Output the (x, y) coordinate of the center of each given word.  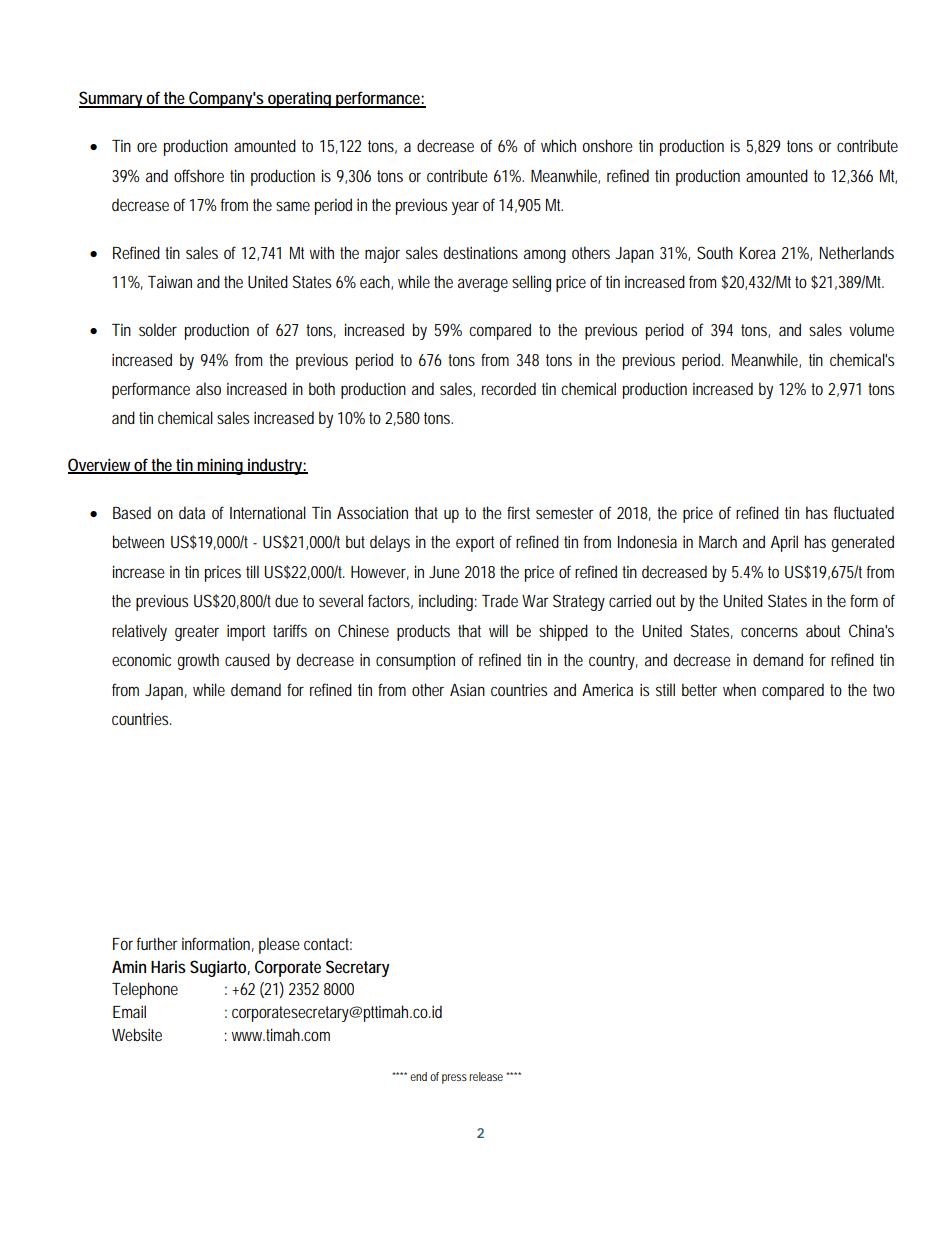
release (486, 1076)
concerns (769, 632)
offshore (199, 175)
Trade (500, 600)
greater (197, 633)
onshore (607, 145)
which (558, 145)
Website (137, 1034)
